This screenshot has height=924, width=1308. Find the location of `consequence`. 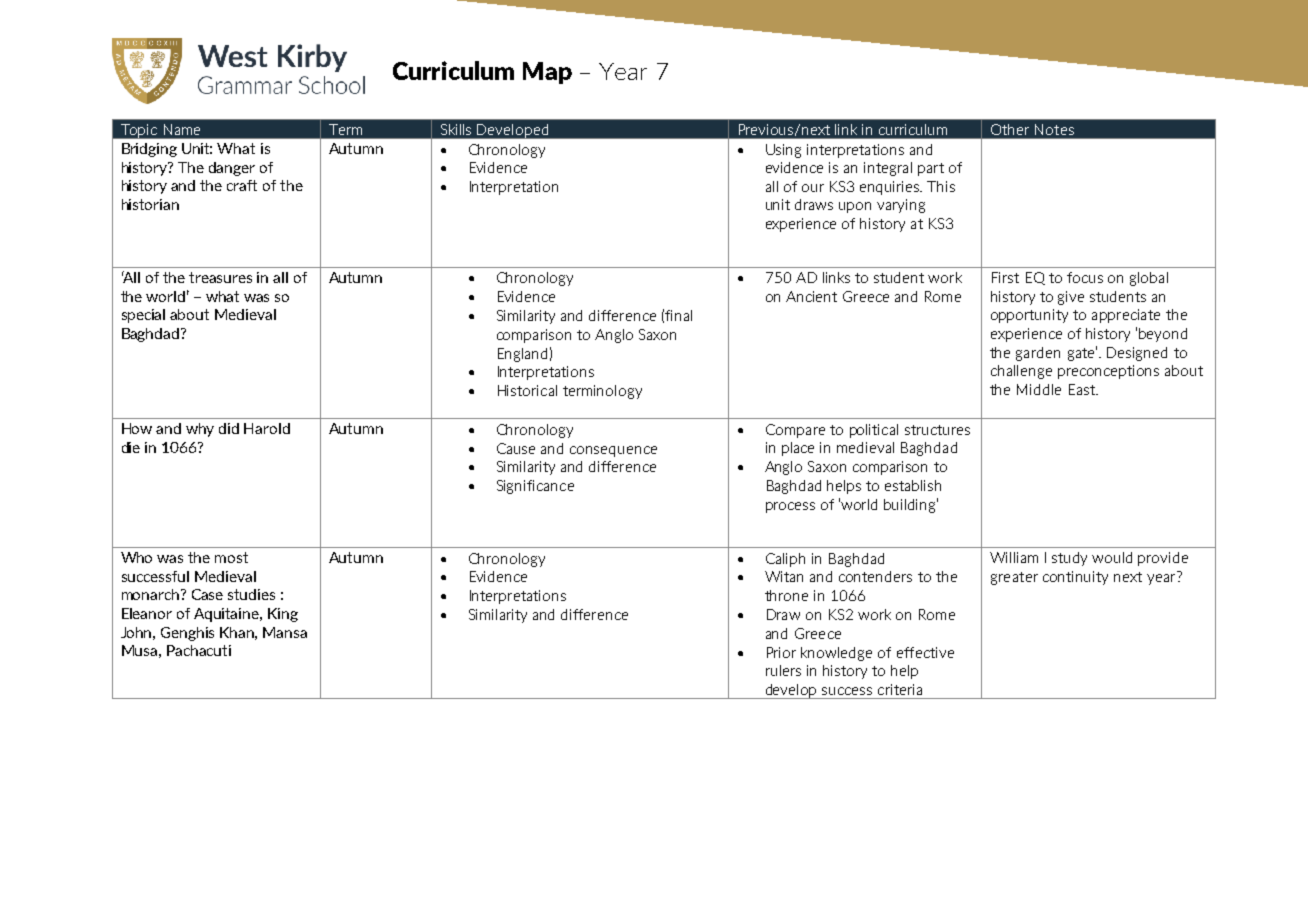

consequence is located at coordinates (613, 451).
